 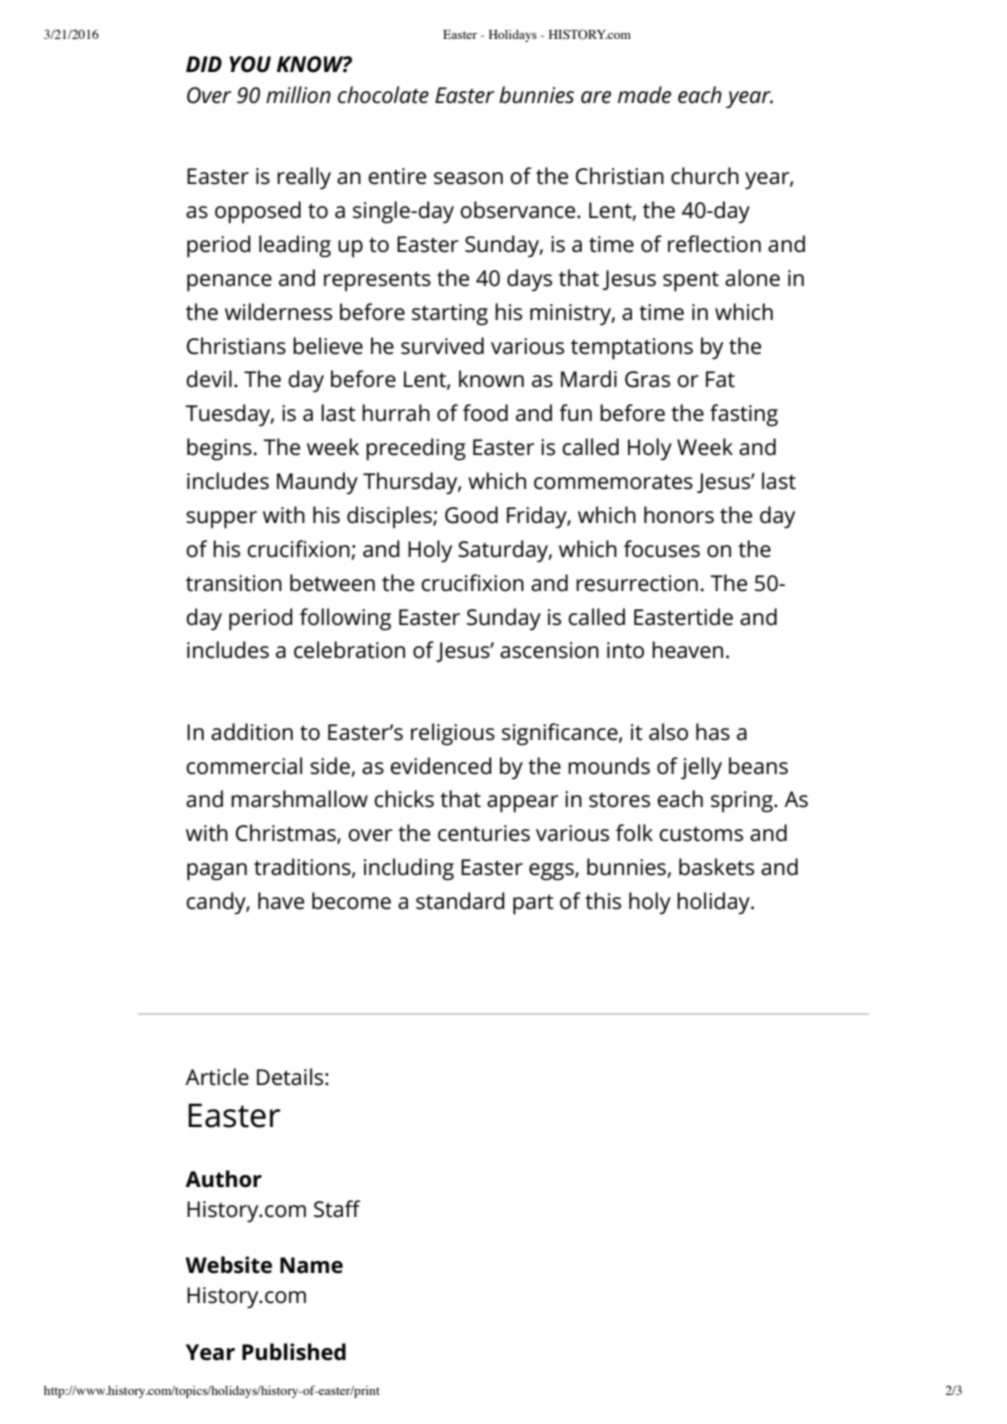 I want to click on addition, so click(x=252, y=732).
